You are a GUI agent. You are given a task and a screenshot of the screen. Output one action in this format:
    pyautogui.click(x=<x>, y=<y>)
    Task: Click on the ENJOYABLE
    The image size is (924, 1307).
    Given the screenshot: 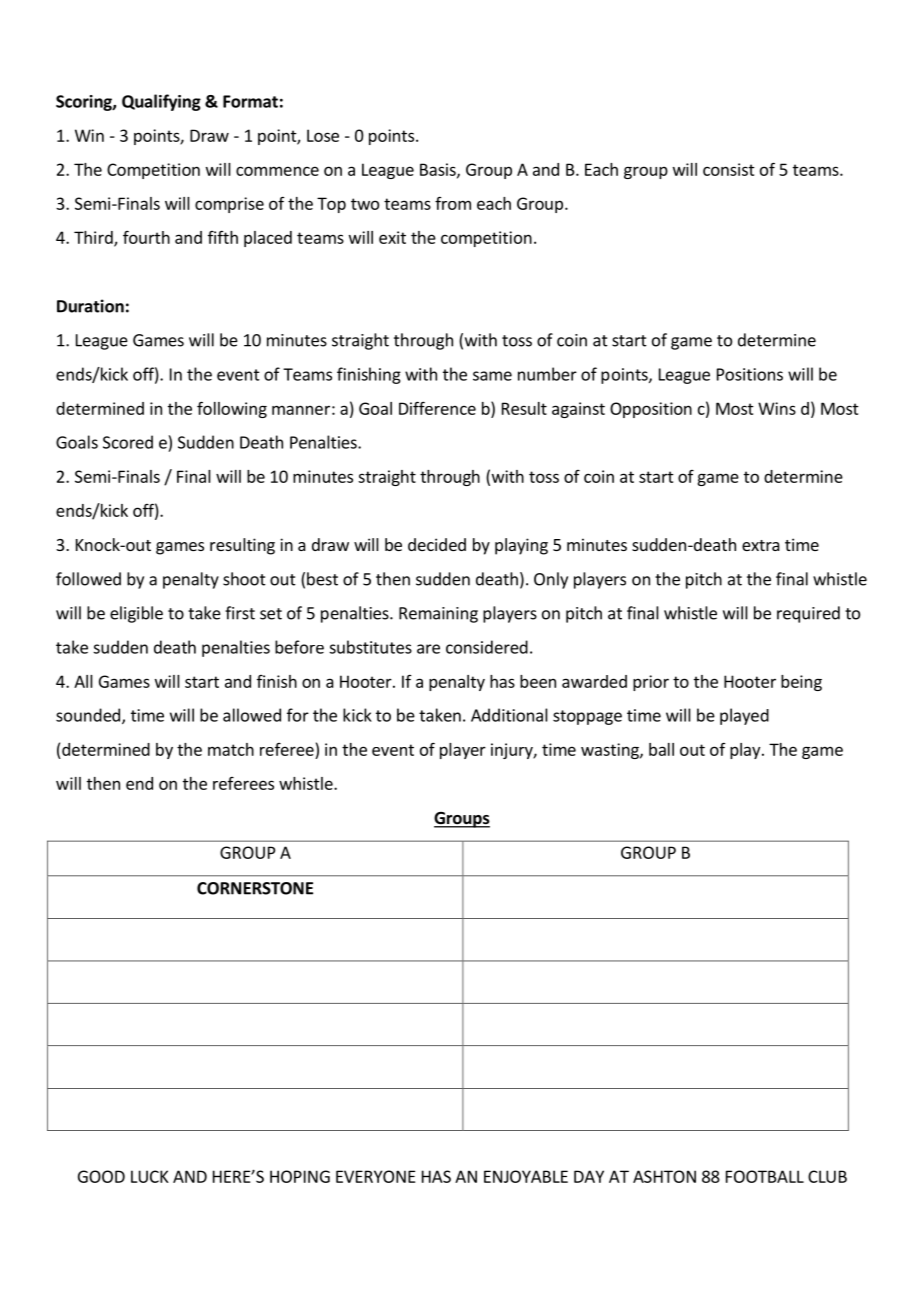 What is the action you would take?
    pyautogui.click(x=526, y=1176)
